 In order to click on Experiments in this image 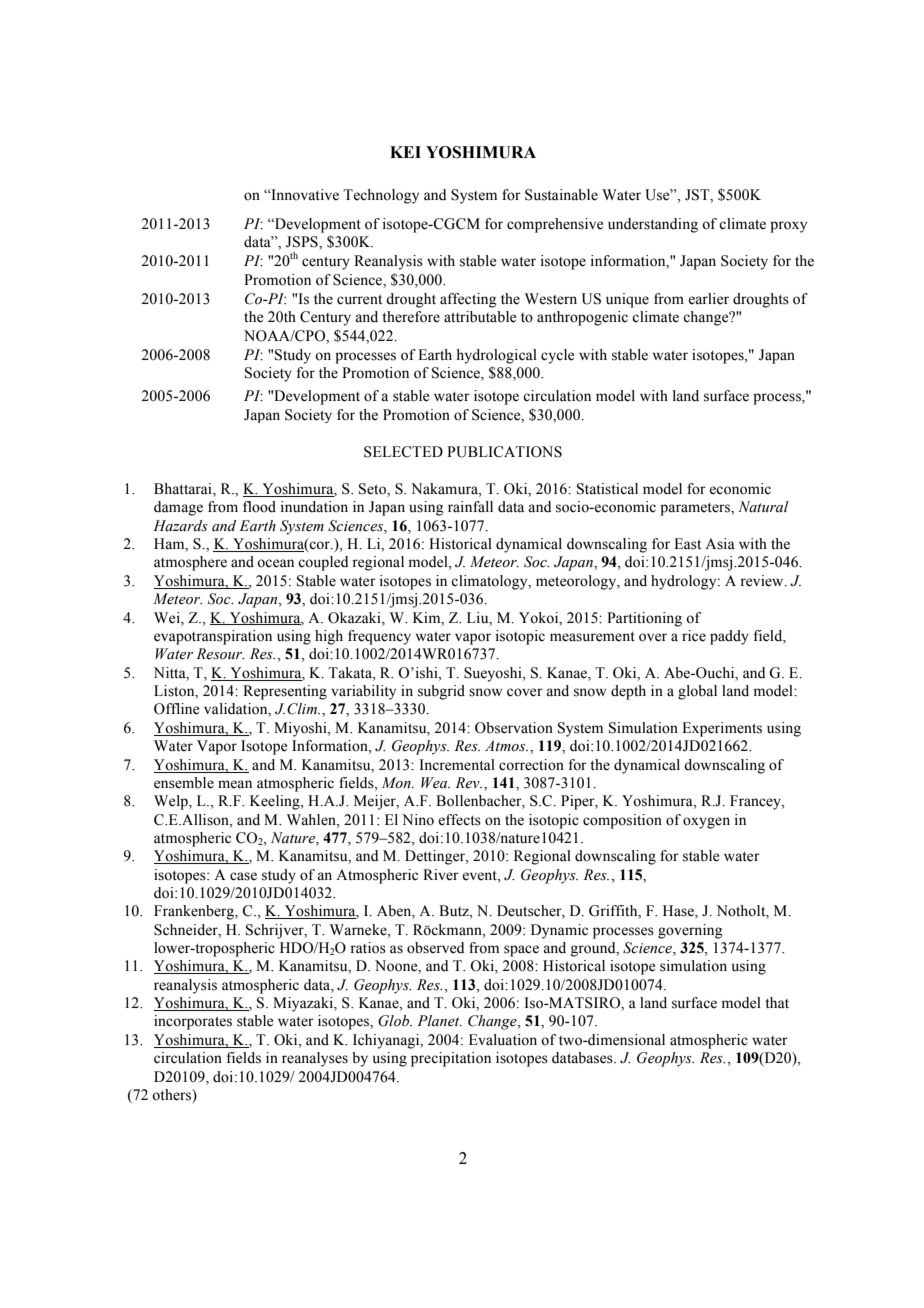, I will do `click(722, 729)`.
